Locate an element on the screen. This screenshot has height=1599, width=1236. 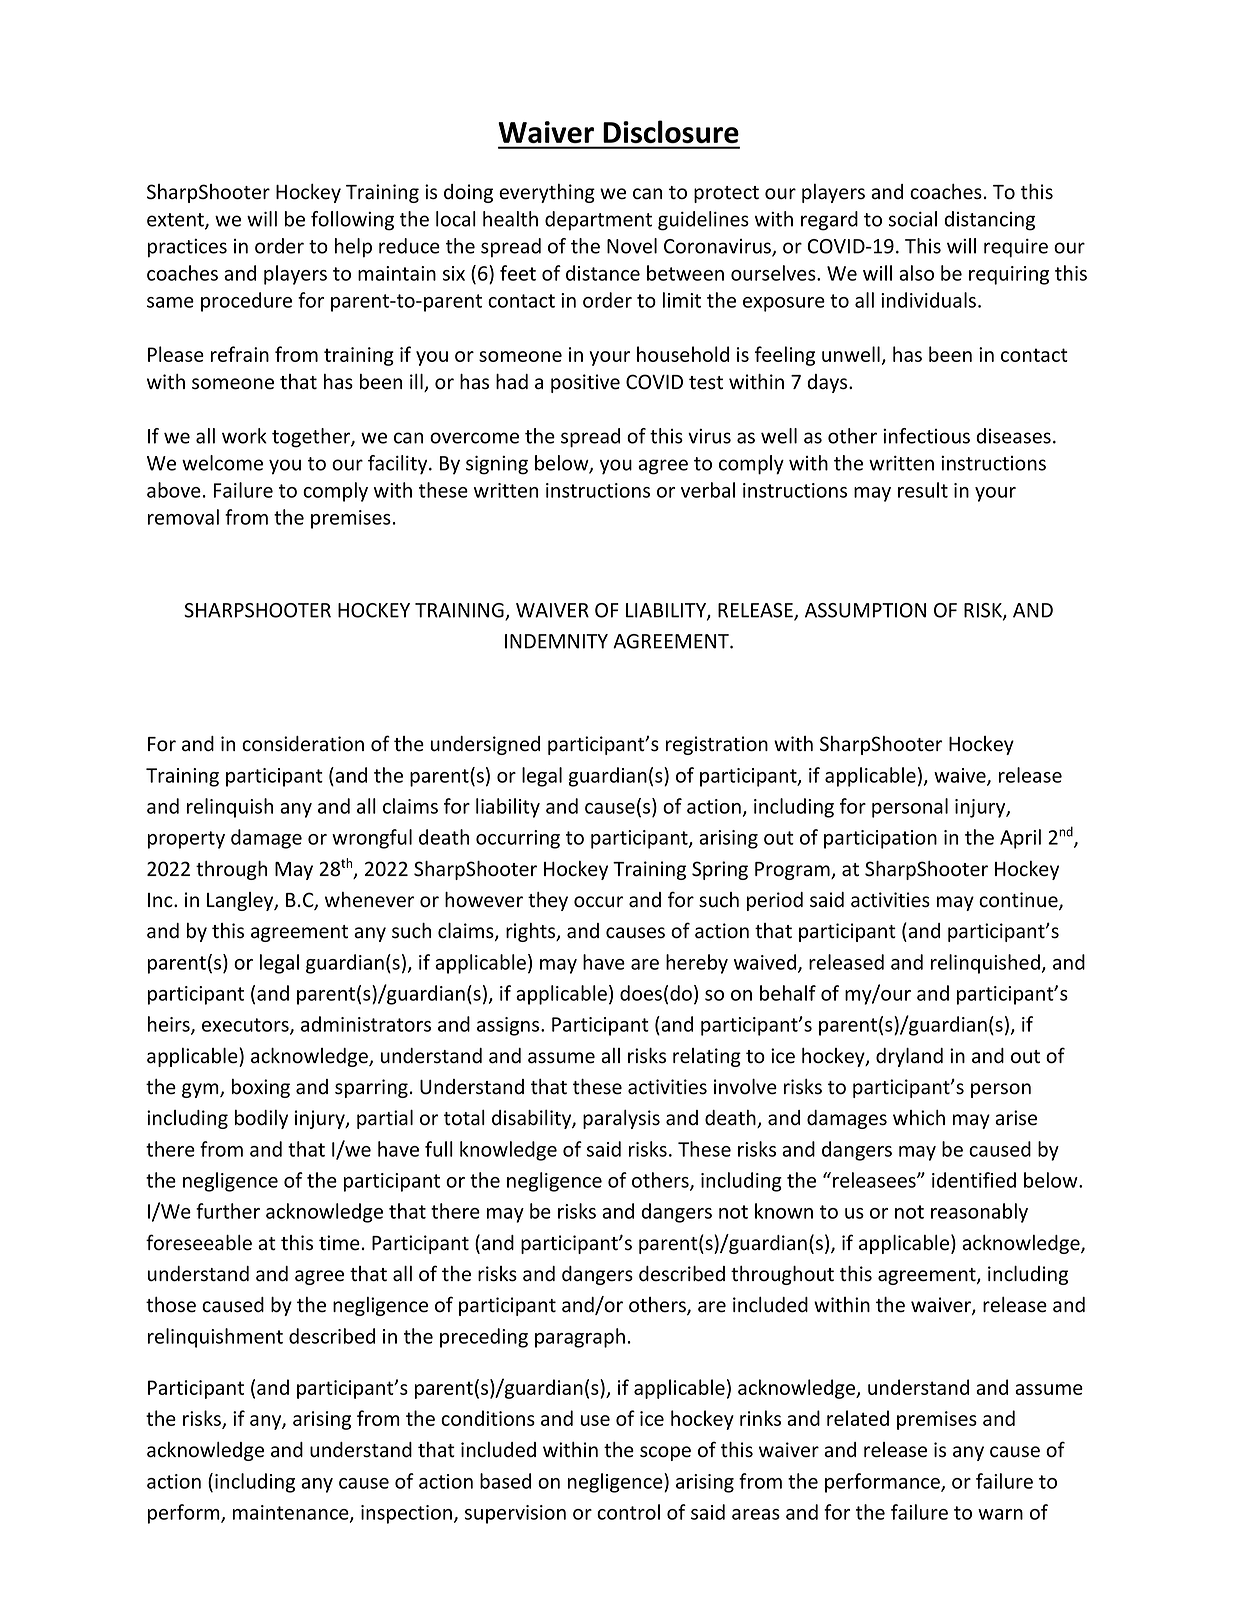
INDEMNITY is located at coordinates (556, 641).
